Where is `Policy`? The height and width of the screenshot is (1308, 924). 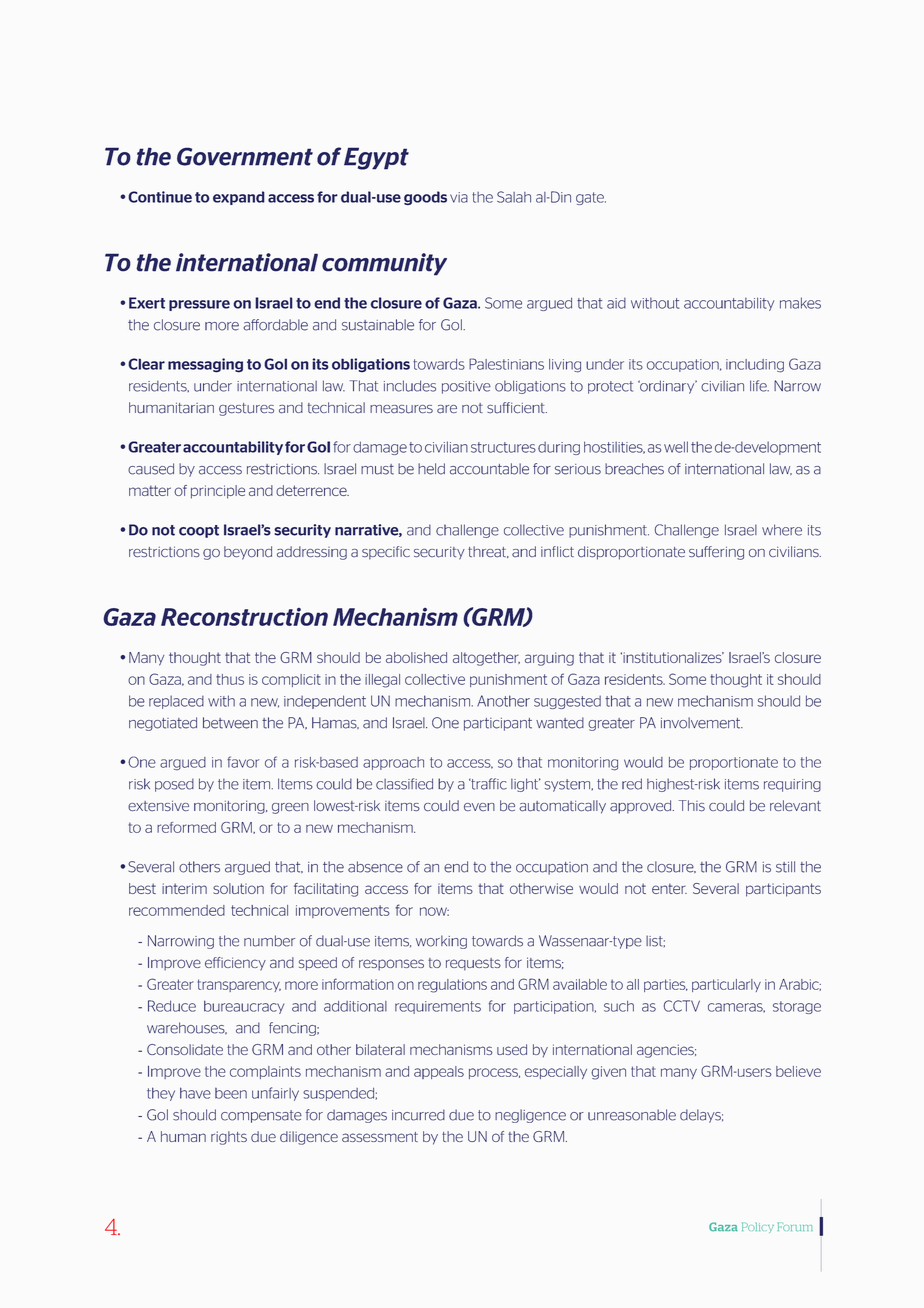
Policy is located at coordinates (758, 1227).
